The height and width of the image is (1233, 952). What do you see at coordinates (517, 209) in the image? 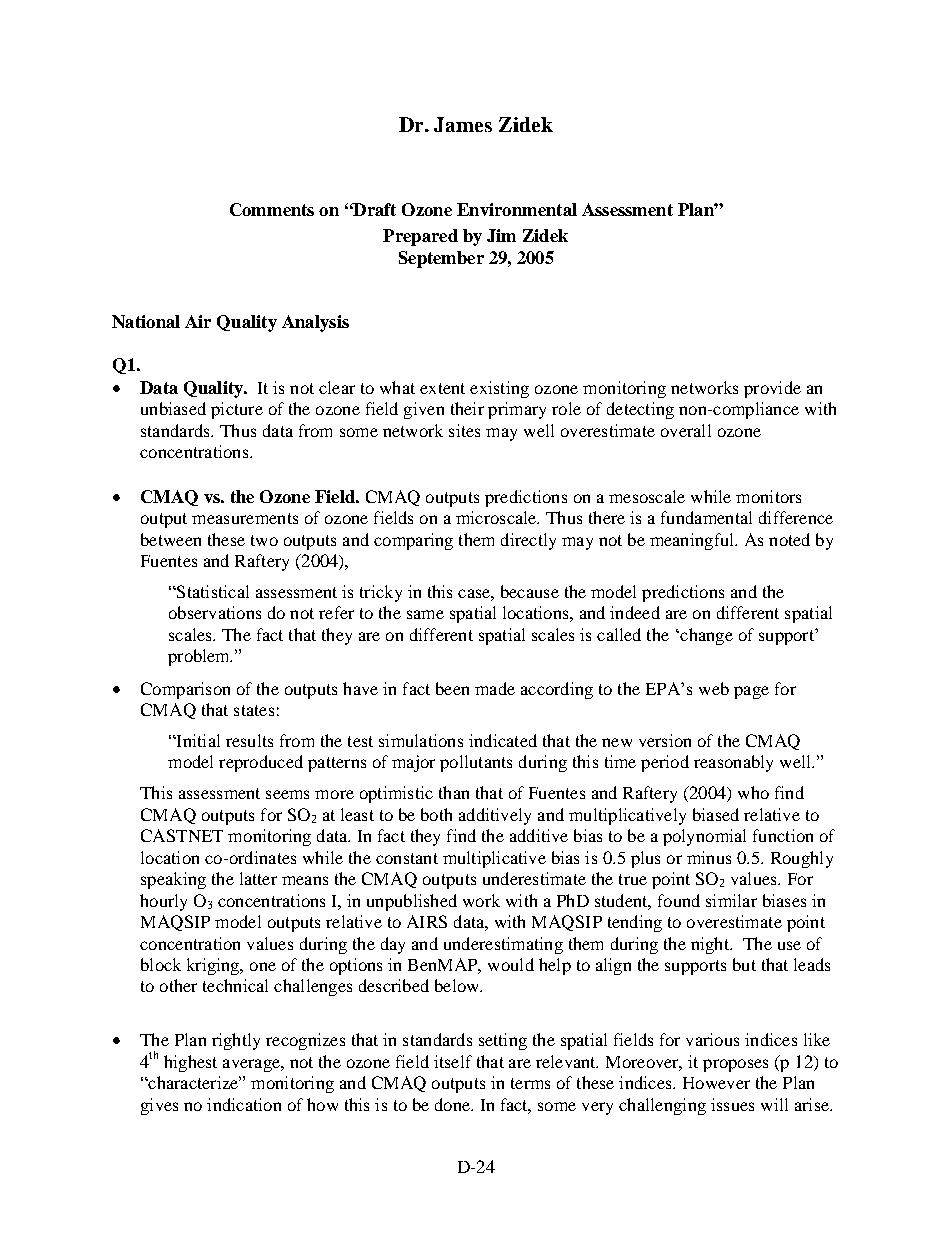
I see `Environmental` at bounding box center [517, 209].
